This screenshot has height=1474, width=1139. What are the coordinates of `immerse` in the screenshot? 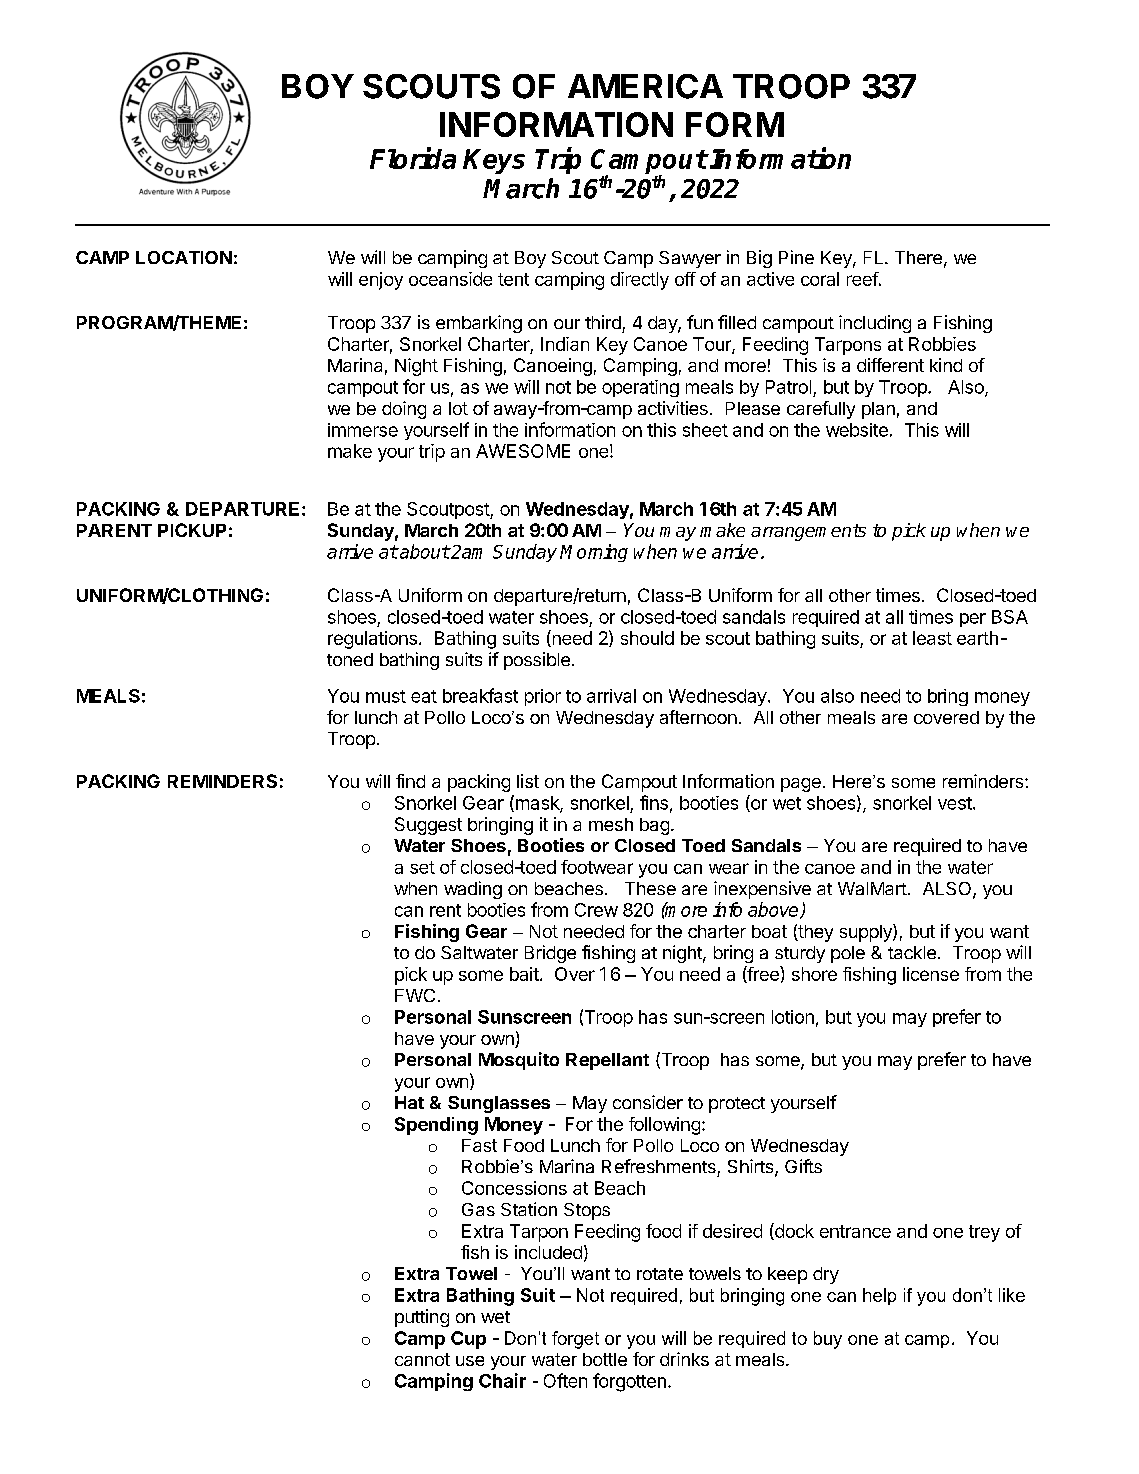 It's located at (363, 430).
